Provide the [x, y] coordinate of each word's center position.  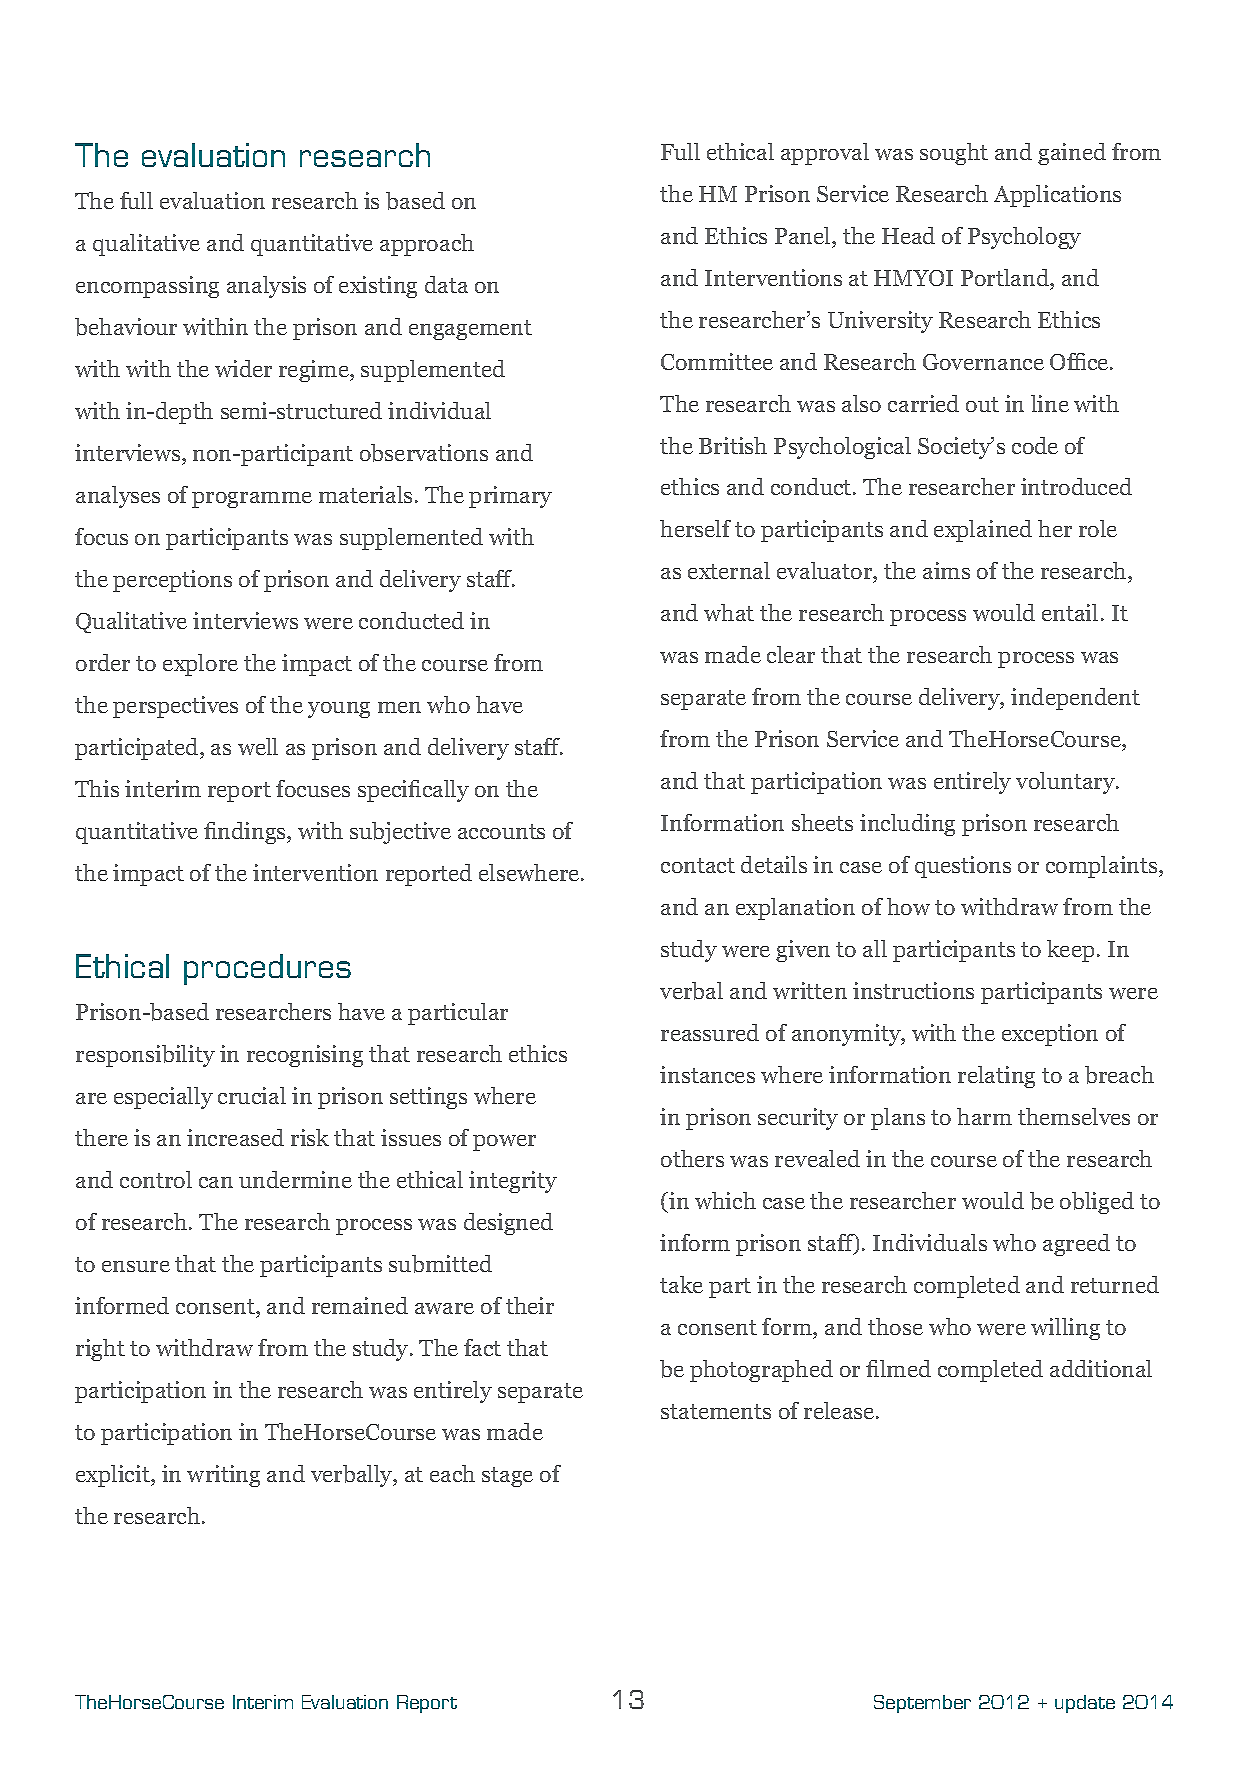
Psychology [1024, 238]
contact [698, 865]
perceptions [172, 581]
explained [983, 531]
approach [427, 245]
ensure [136, 1266]
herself [695, 528]
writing [223, 1476]
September [922, 1704]
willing [1065, 1329]
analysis [266, 287]
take [681, 1284]
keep [1070, 951]
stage [507, 1477]
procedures [267, 969]
